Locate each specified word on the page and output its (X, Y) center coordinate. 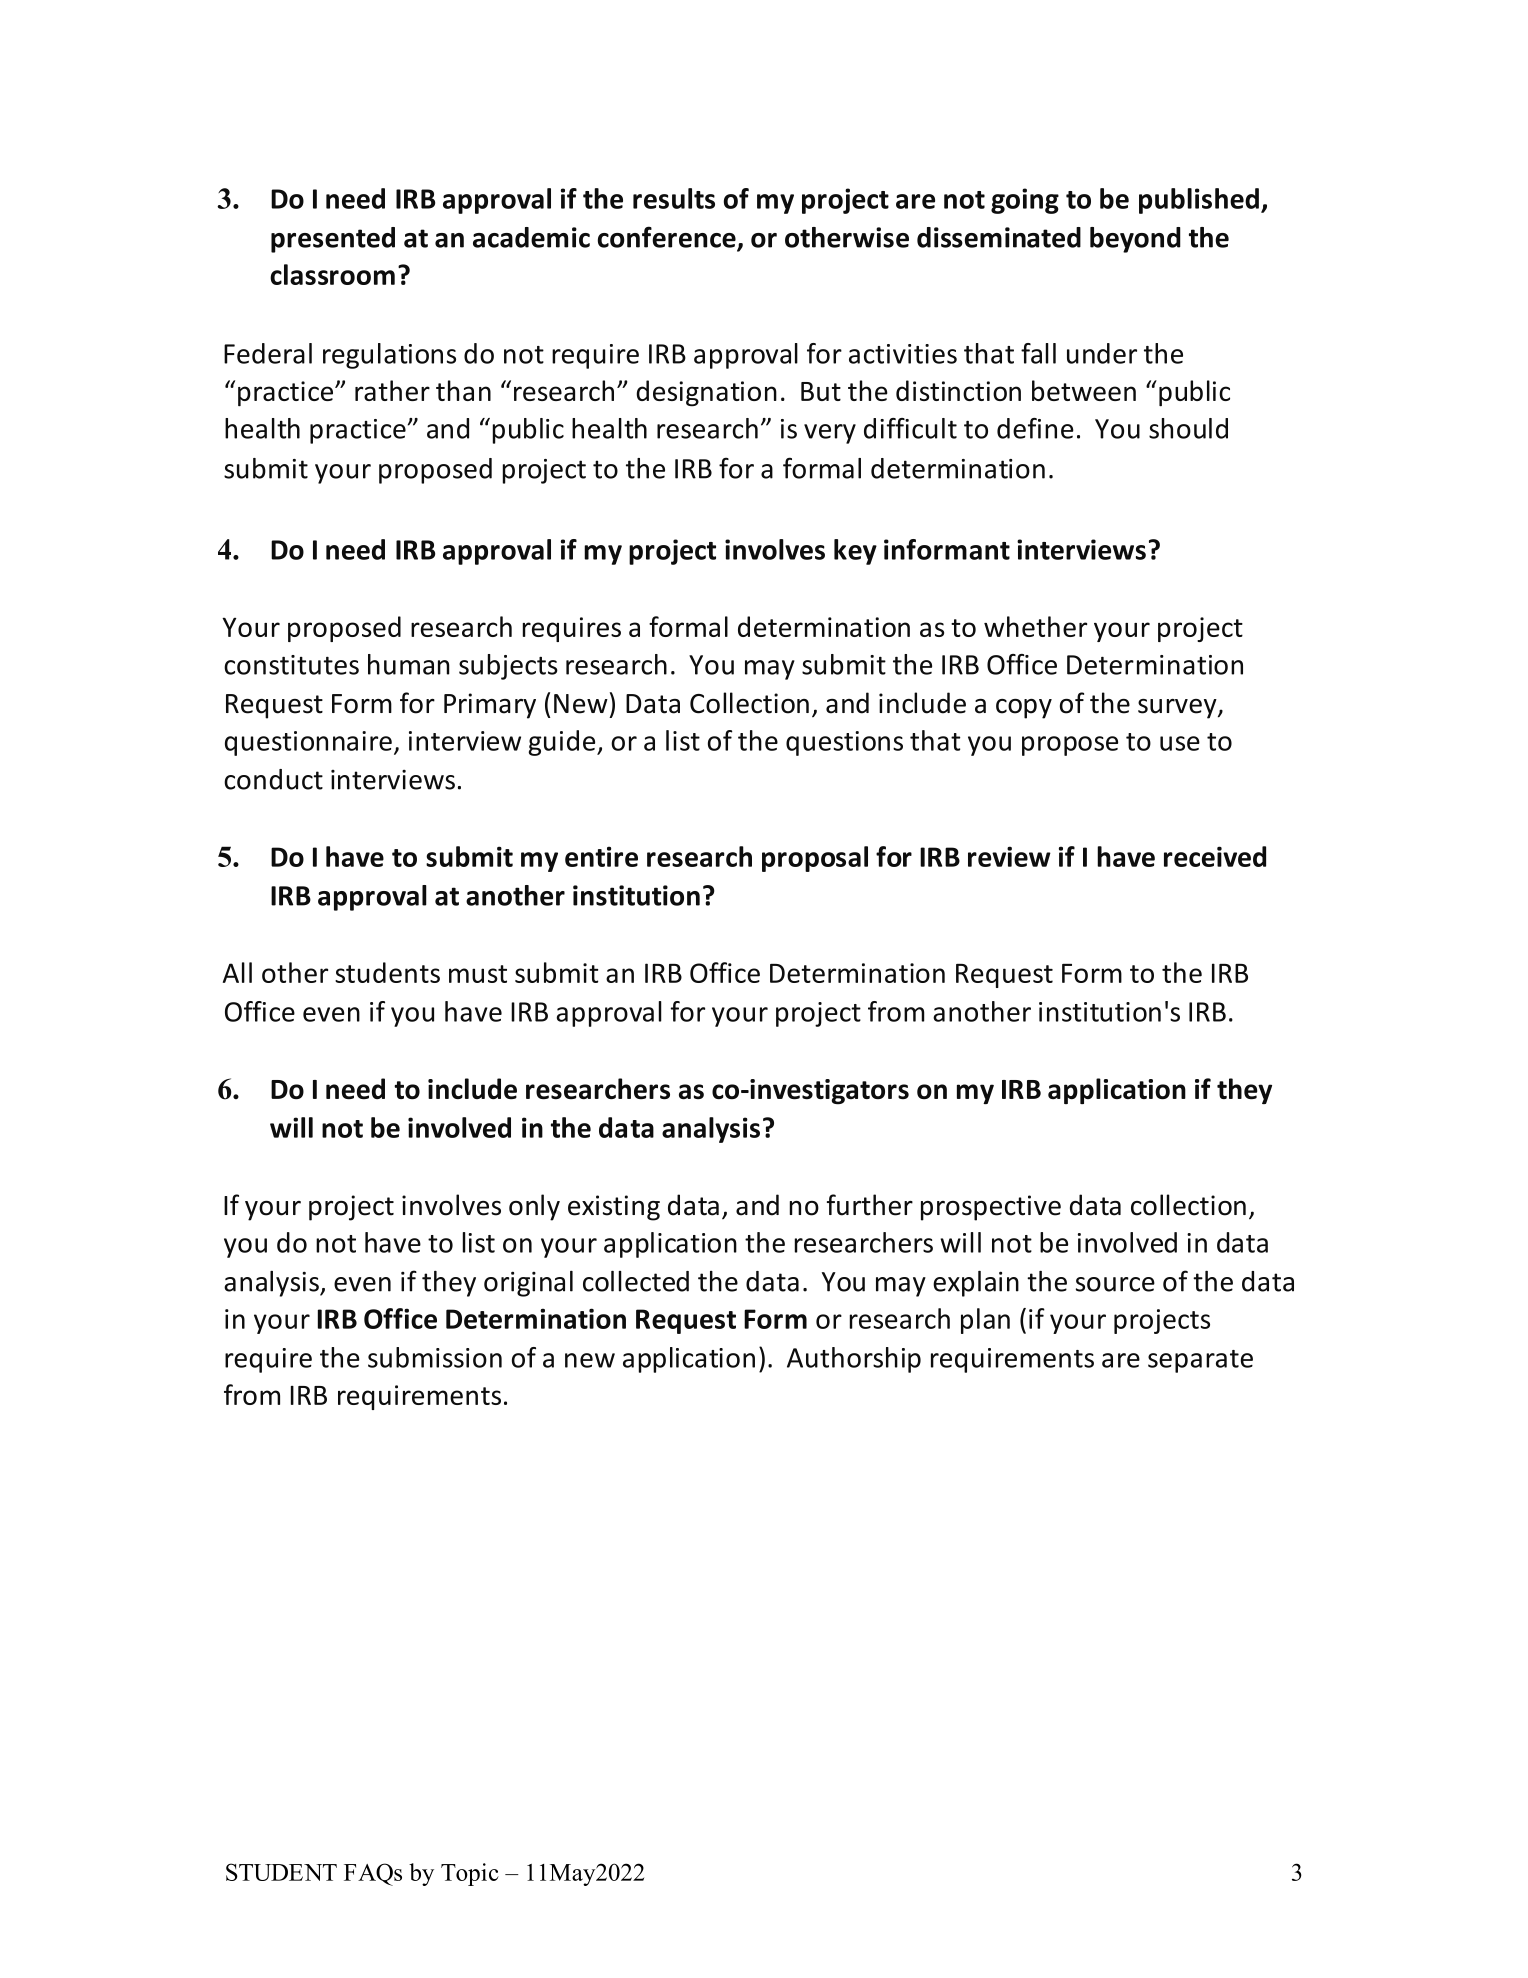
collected (636, 1281)
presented (333, 240)
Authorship (854, 1360)
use (1180, 743)
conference (668, 238)
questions (844, 743)
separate (1200, 1361)
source (1115, 1284)
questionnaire (308, 743)
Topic (470, 1874)
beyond (1135, 240)
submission (435, 1357)
